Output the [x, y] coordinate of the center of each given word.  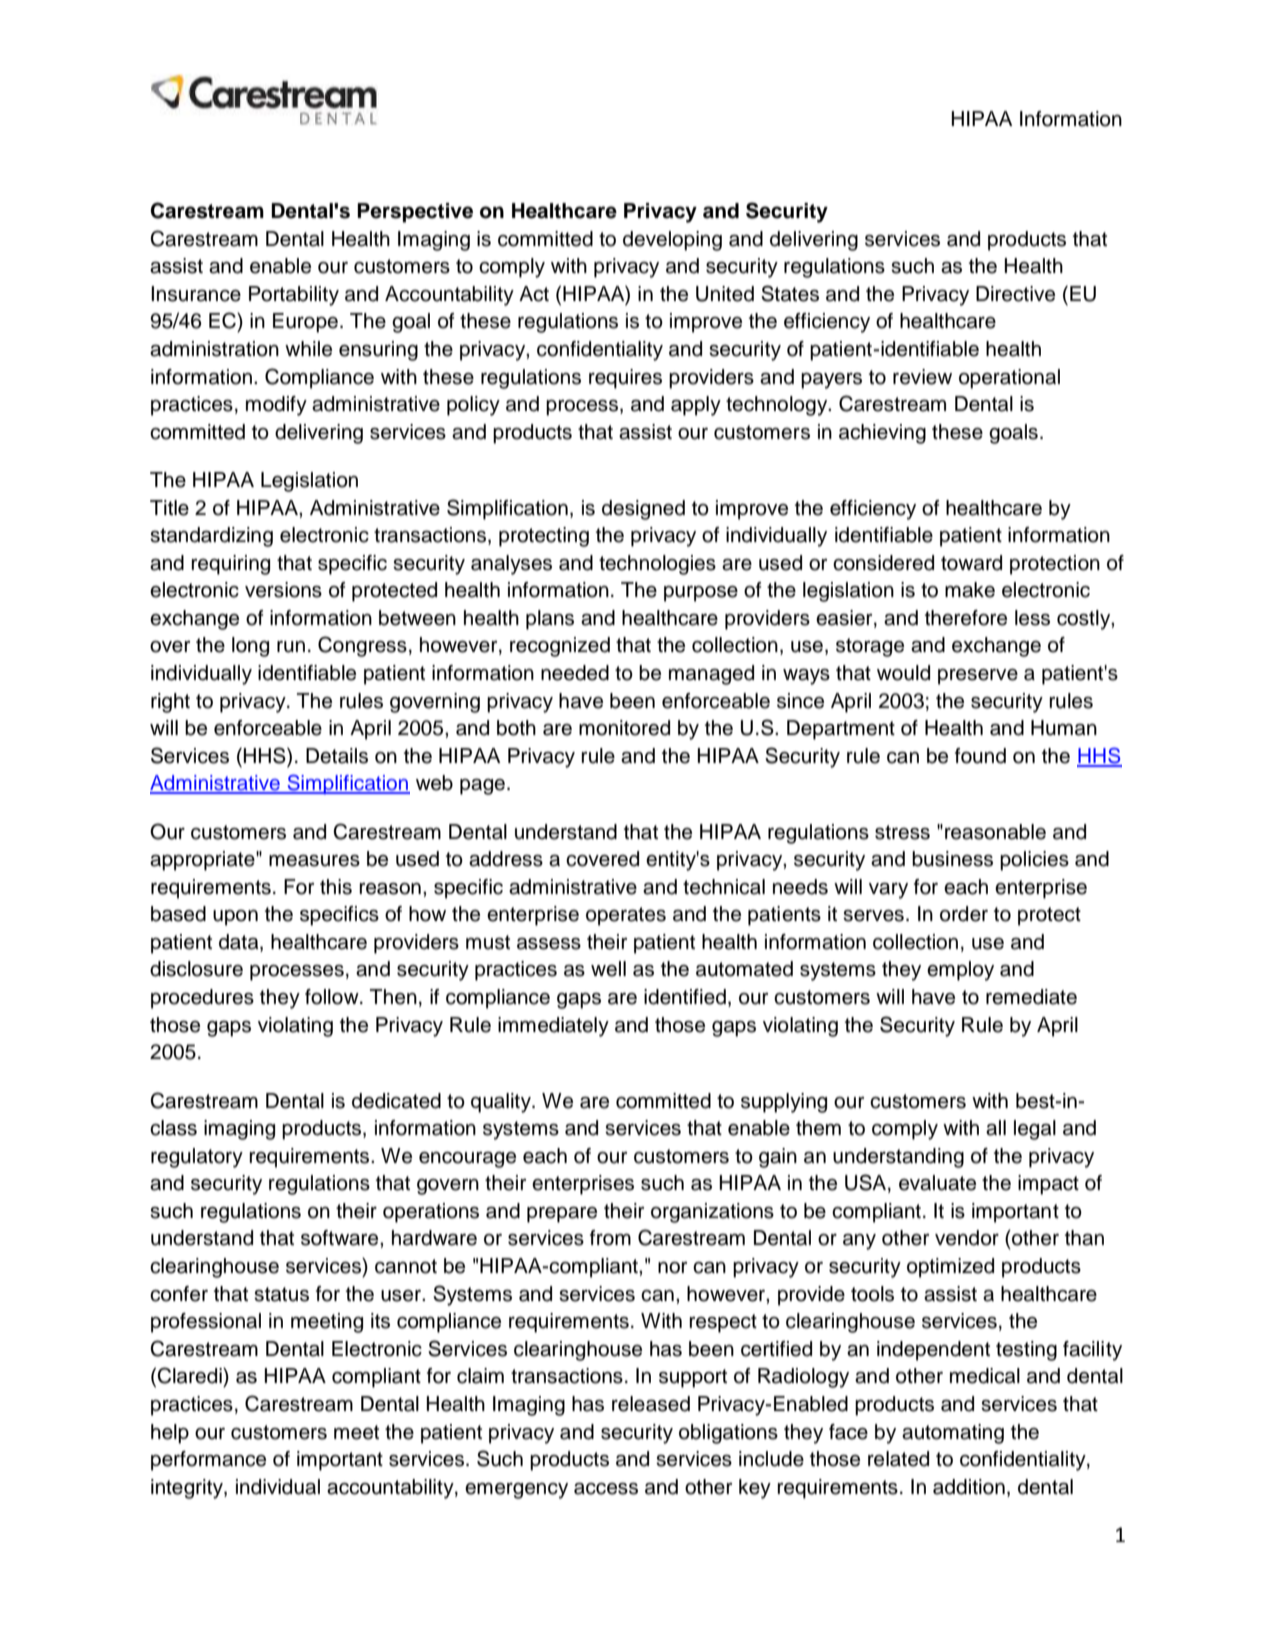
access [606, 1489]
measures [314, 861]
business [952, 859]
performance [208, 1461]
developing [672, 241]
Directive [1015, 294]
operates [626, 916]
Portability [294, 296]
